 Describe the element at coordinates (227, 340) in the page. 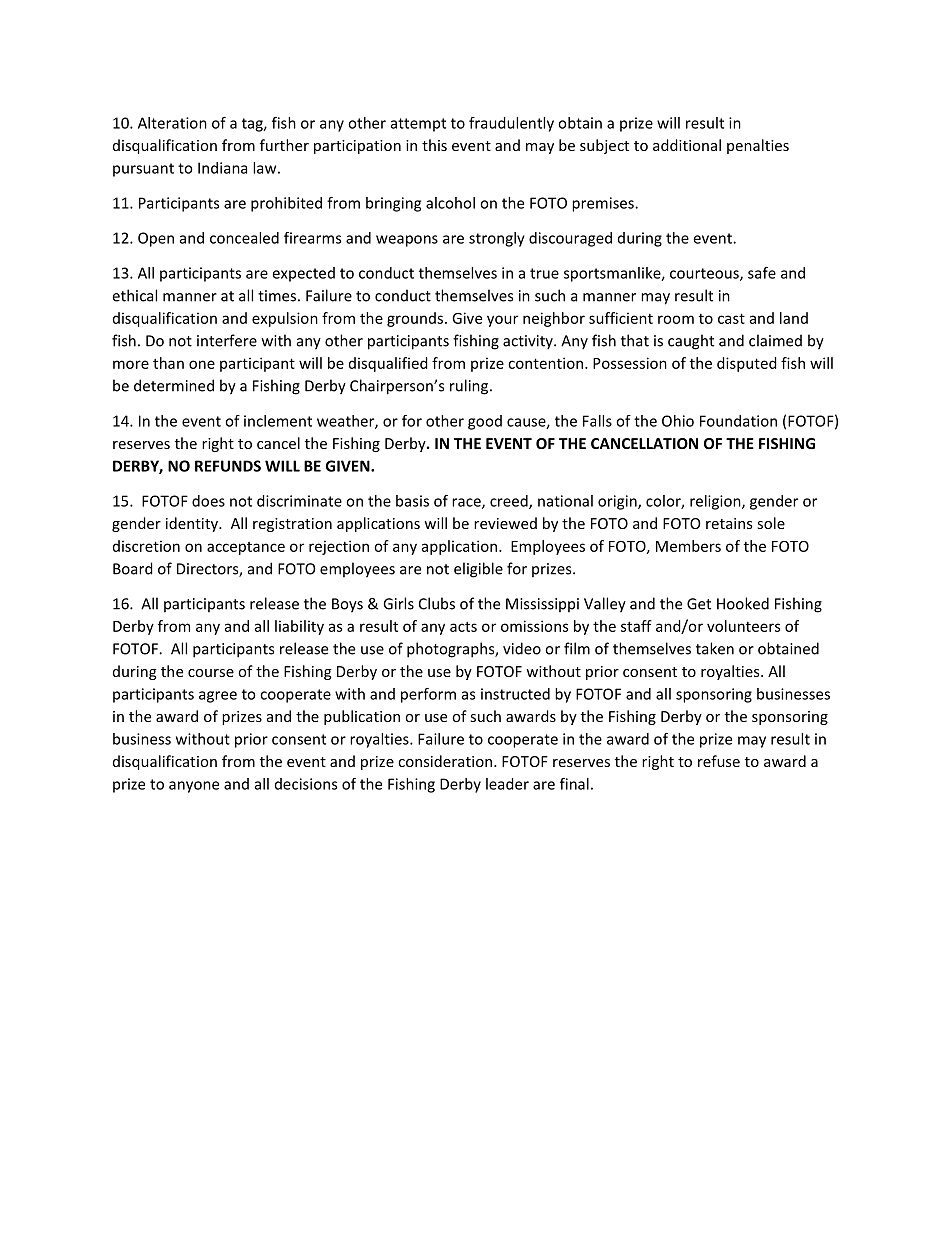

I see `interfere` at that location.
